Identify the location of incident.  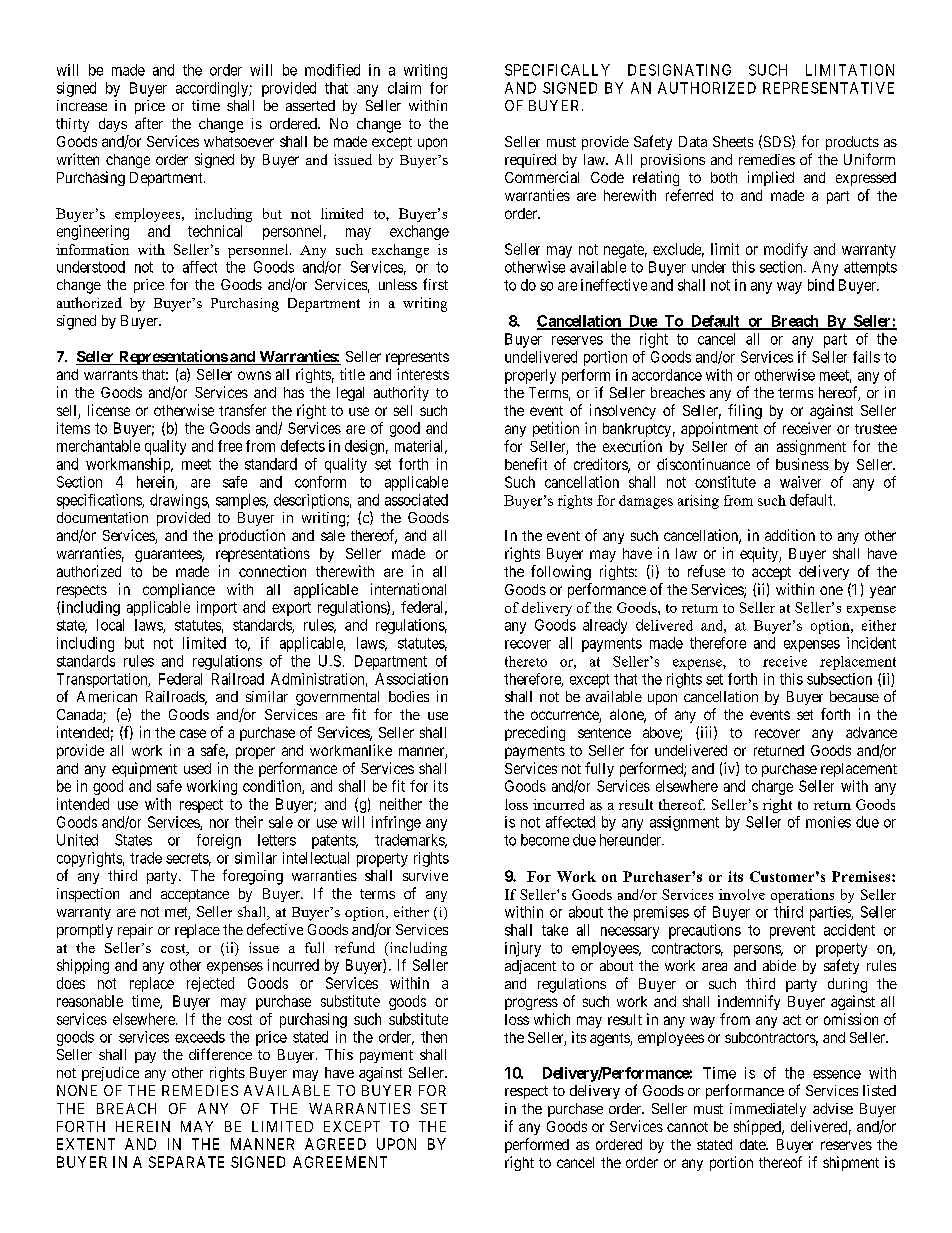
(871, 643).
